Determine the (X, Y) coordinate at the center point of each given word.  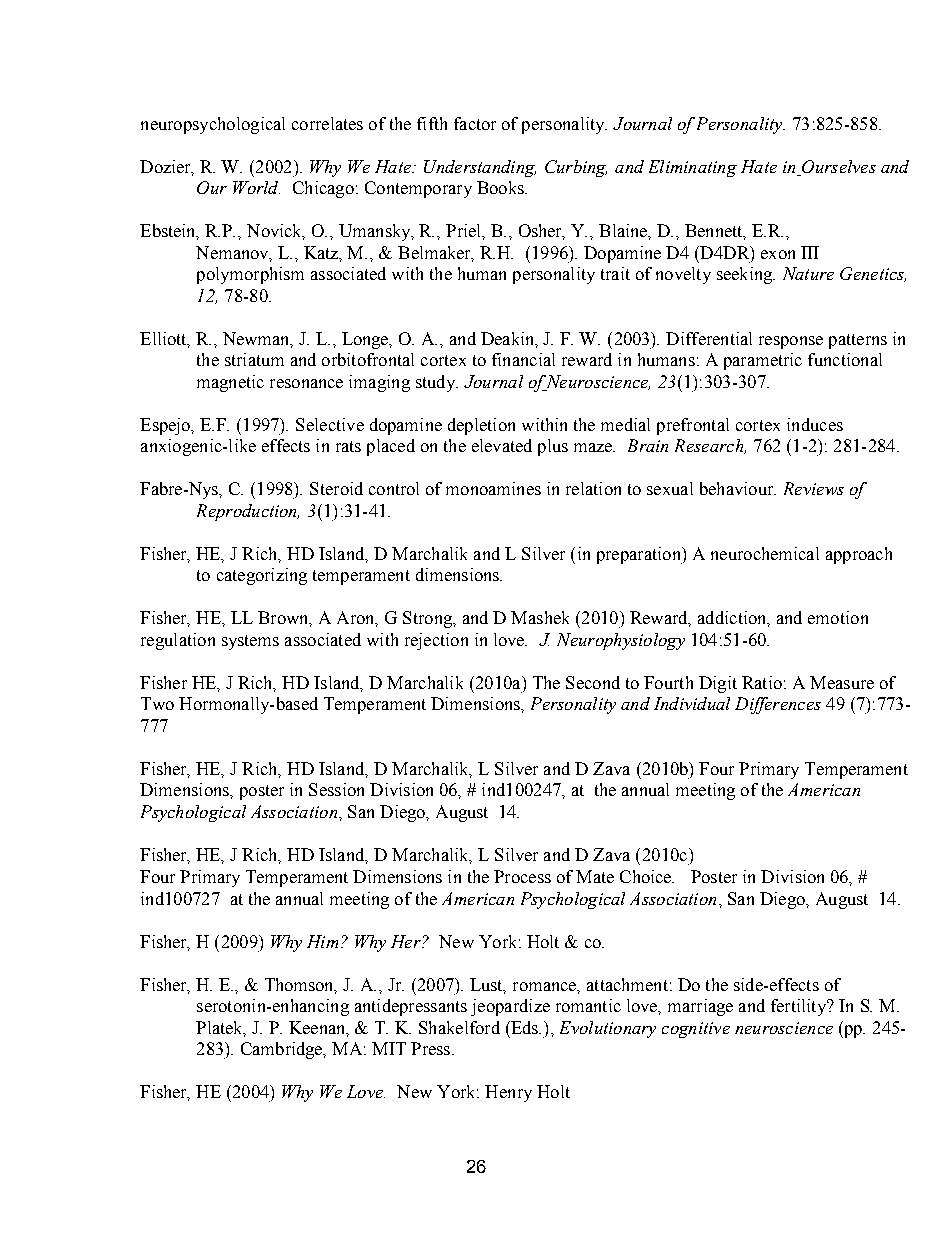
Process (522, 876)
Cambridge (283, 1050)
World (256, 187)
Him (322, 941)
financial (523, 359)
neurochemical (765, 553)
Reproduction (248, 512)
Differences (778, 705)
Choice (647, 876)
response (791, 342)
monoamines (493, 488)
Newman (258, 340)
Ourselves (839, 166)
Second (593, 682)
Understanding (480, 168)
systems (250, 642)
